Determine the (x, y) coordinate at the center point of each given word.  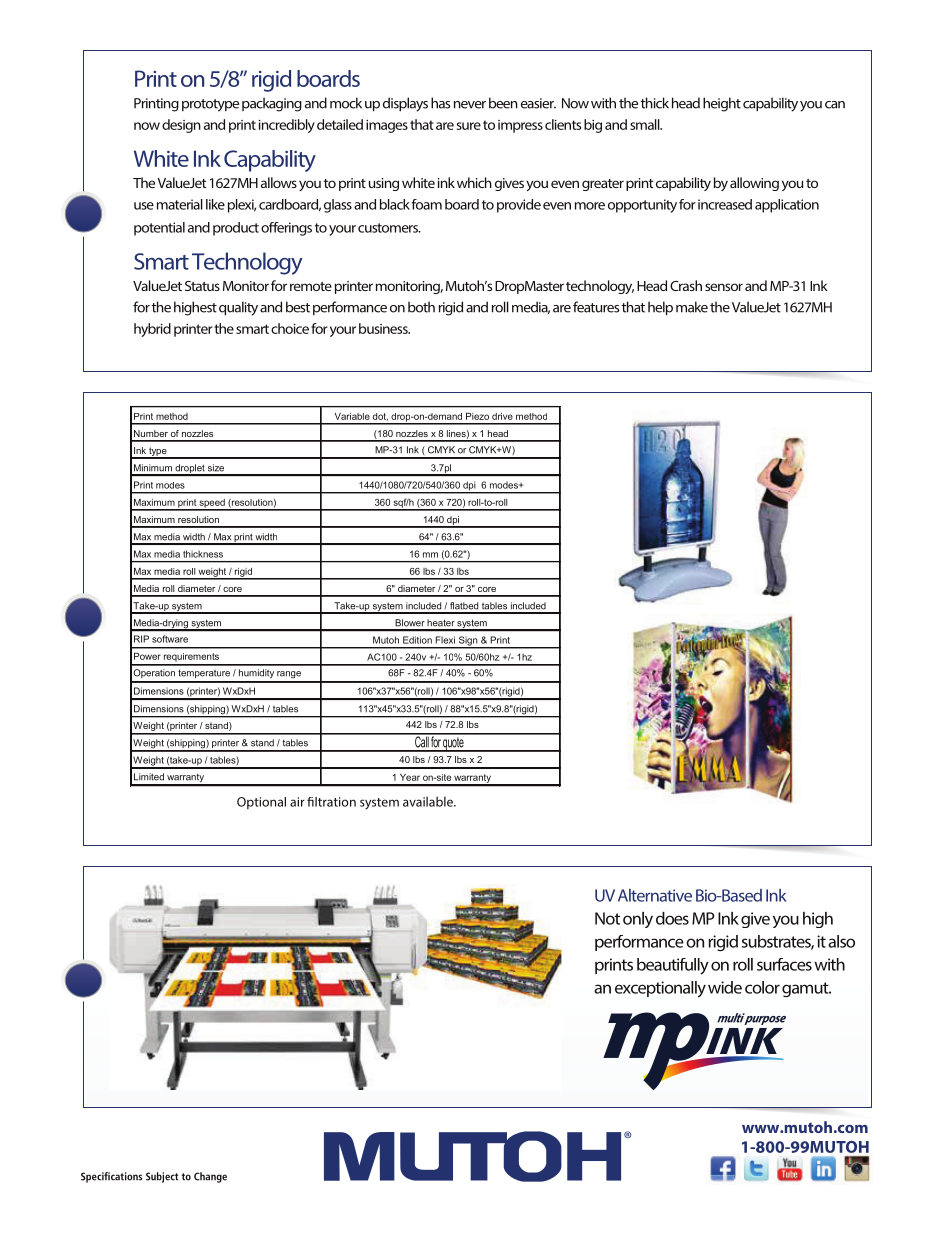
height (722, 104)
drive (502, 416)
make (692, 307)
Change (210, 1177)
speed (212, 504)
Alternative (655, 895)
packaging (272, 104)
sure (469, 126)
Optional (261, 803)
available (429, 801)
